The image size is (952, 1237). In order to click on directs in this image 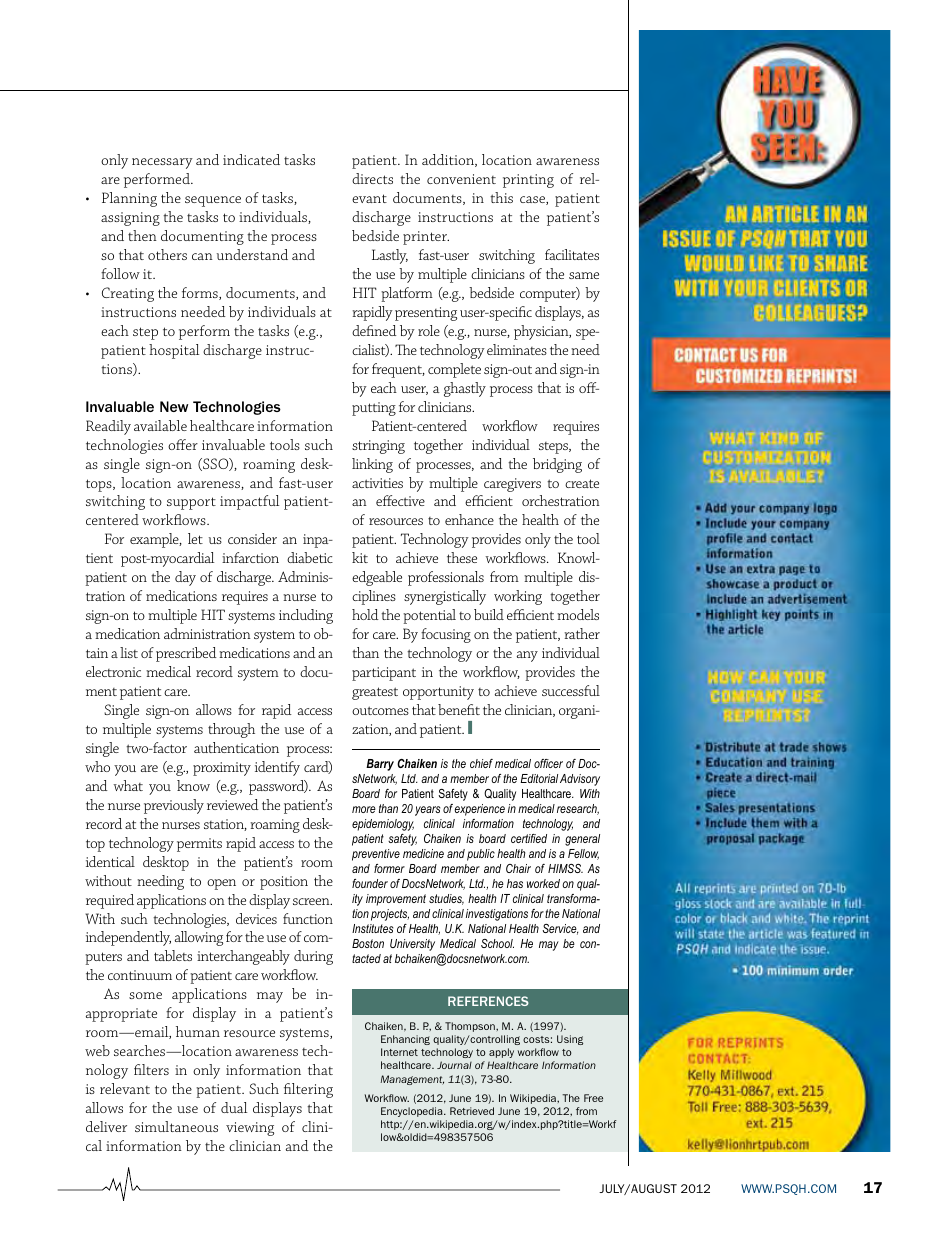, I will do `click(372, 178)`.
